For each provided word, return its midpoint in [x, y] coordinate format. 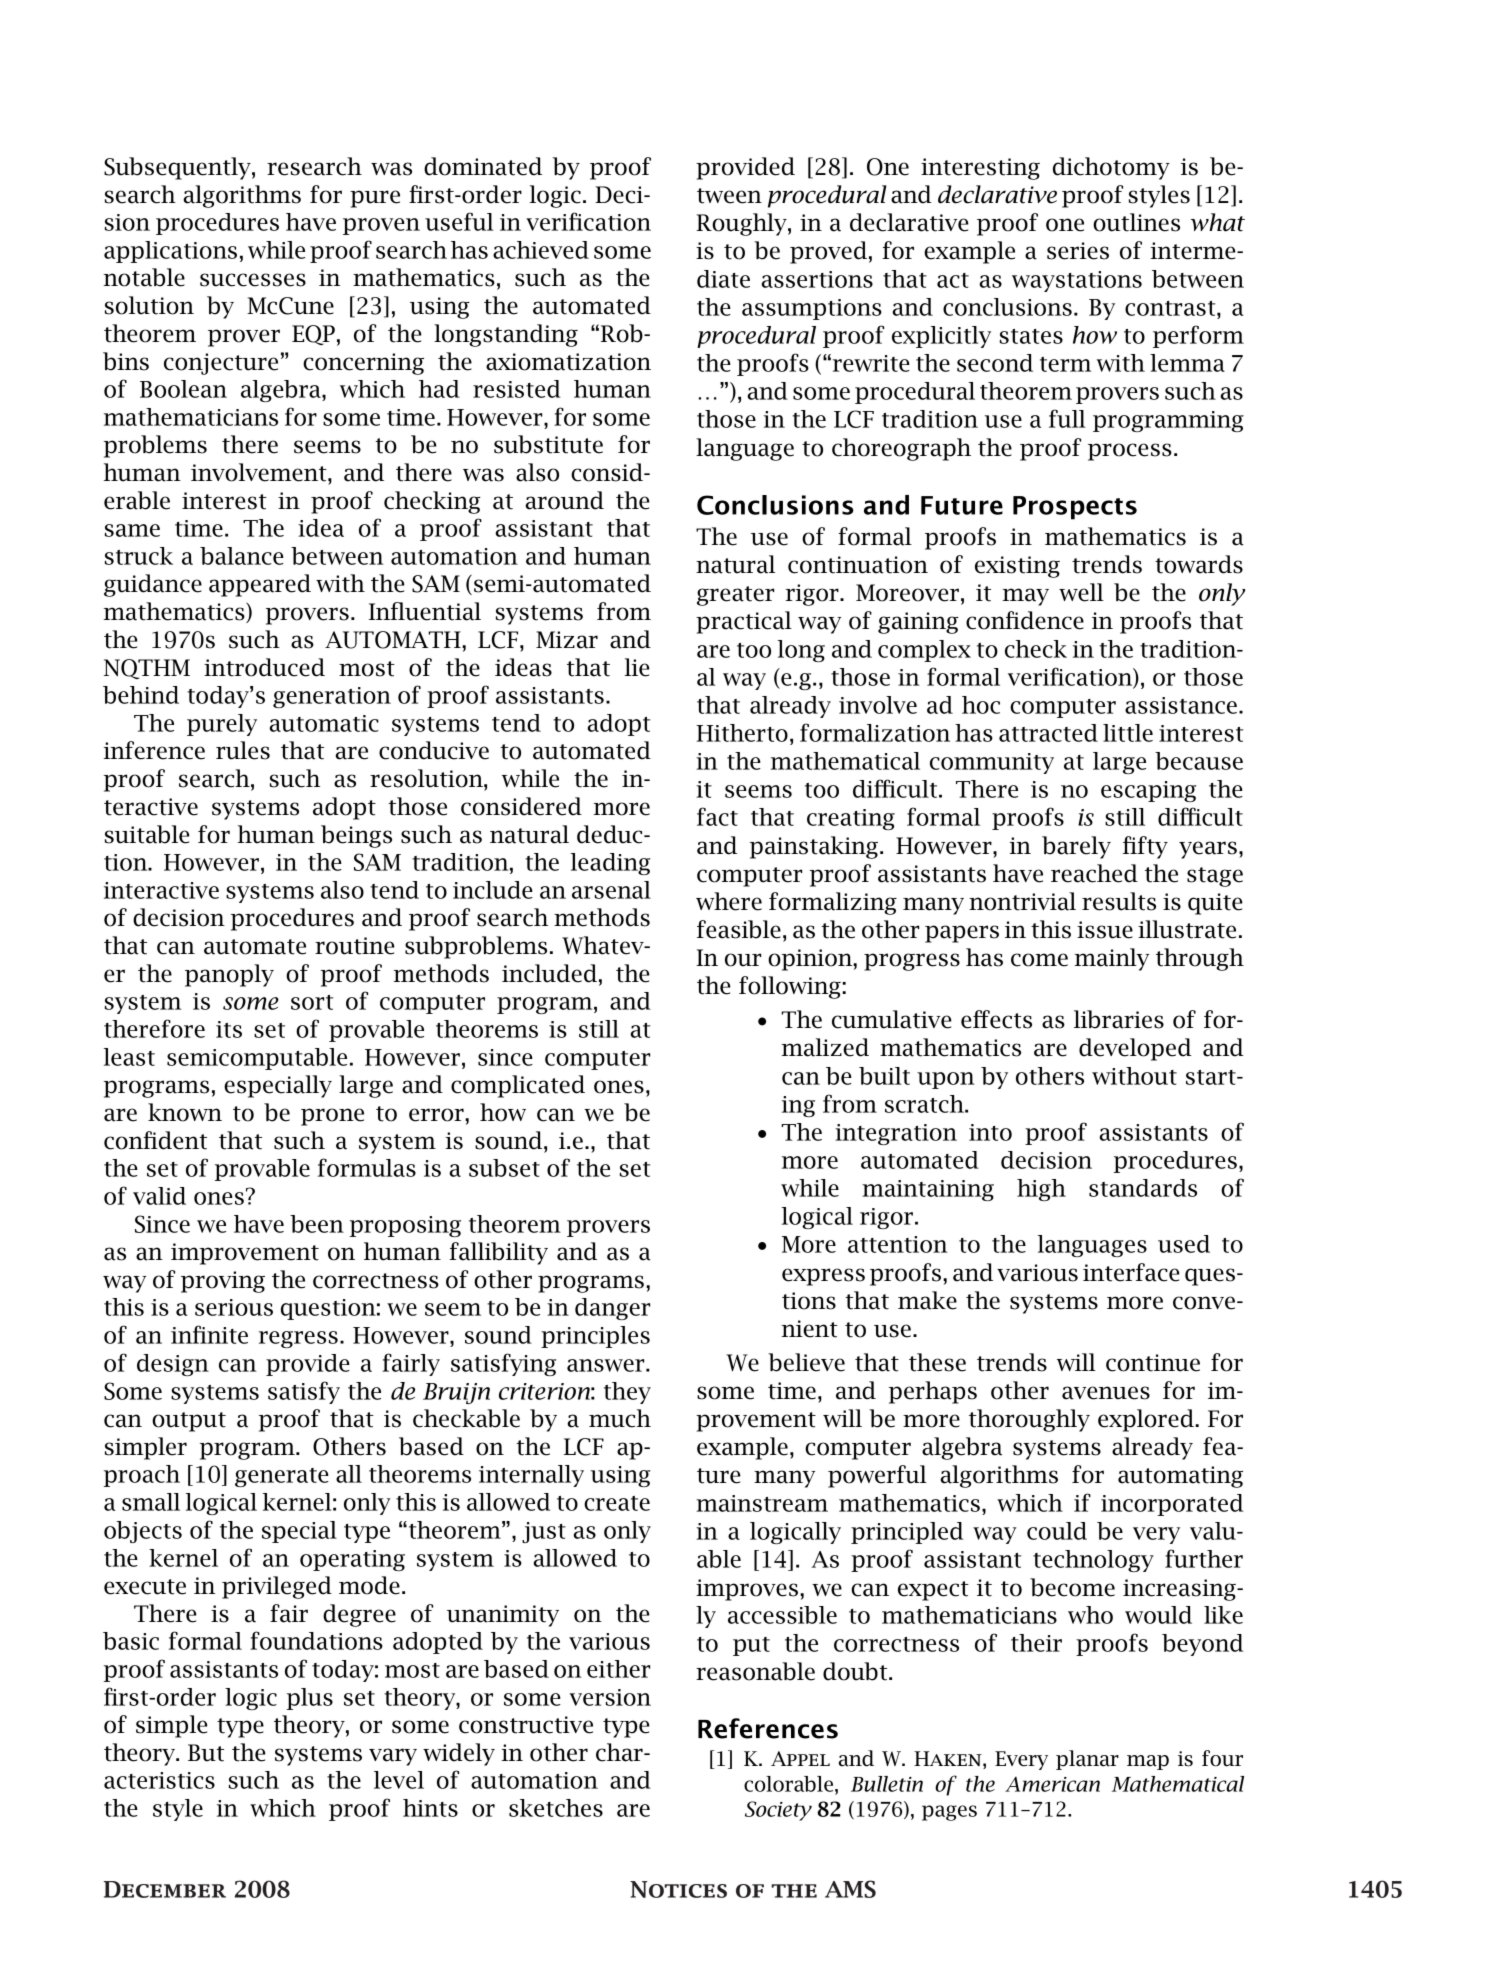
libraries [1119, 1019]
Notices [678, 1889]
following [791, 987]
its [229, 1029]
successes [253, 280]
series [1078, 251]
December [165, 1889]
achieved [541, 250]
